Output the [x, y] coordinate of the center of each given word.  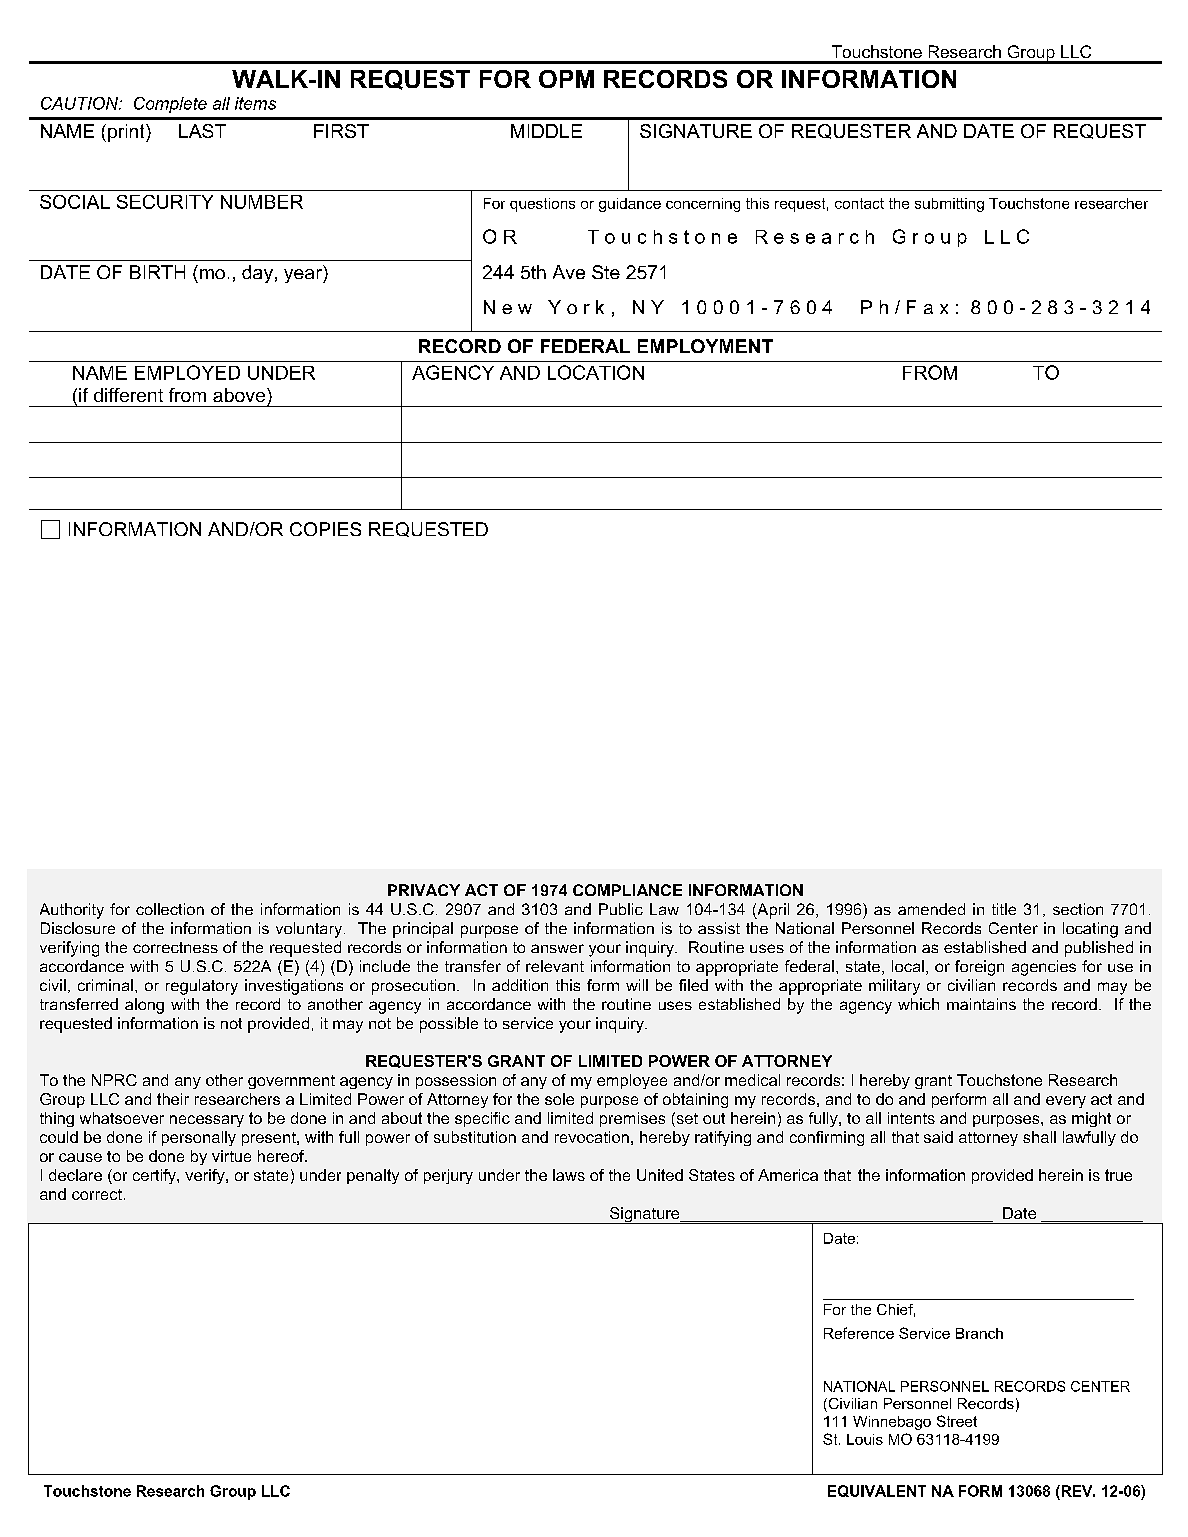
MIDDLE [546, 131]
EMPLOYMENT [705, 346]
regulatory [202, 987]
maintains [981, 1004]
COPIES [325, 529]
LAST [202, 131]
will [637, 985]
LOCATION [596, 372]
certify [155, 1176]
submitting [949, 205]
